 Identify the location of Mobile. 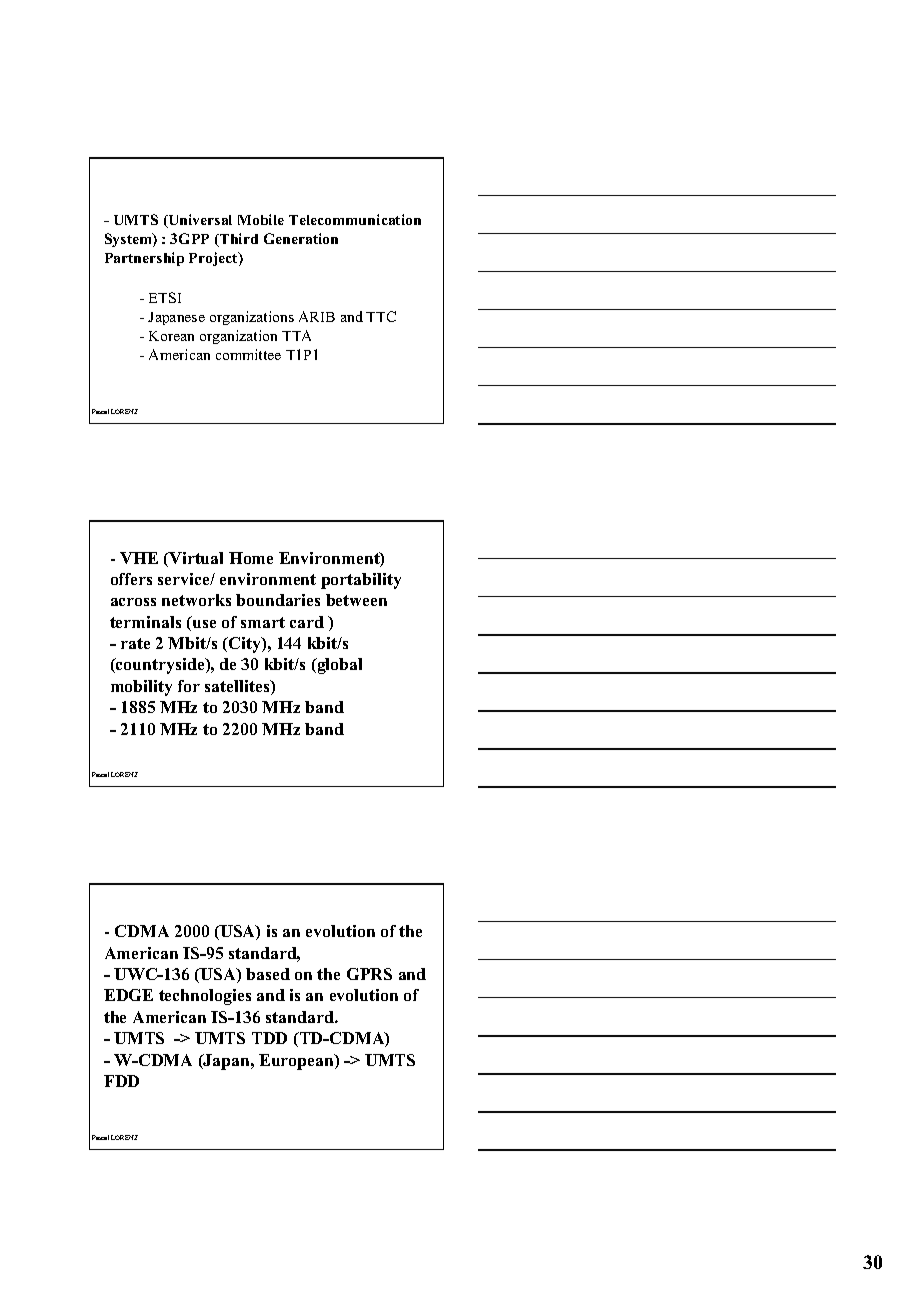
(261, 219).
